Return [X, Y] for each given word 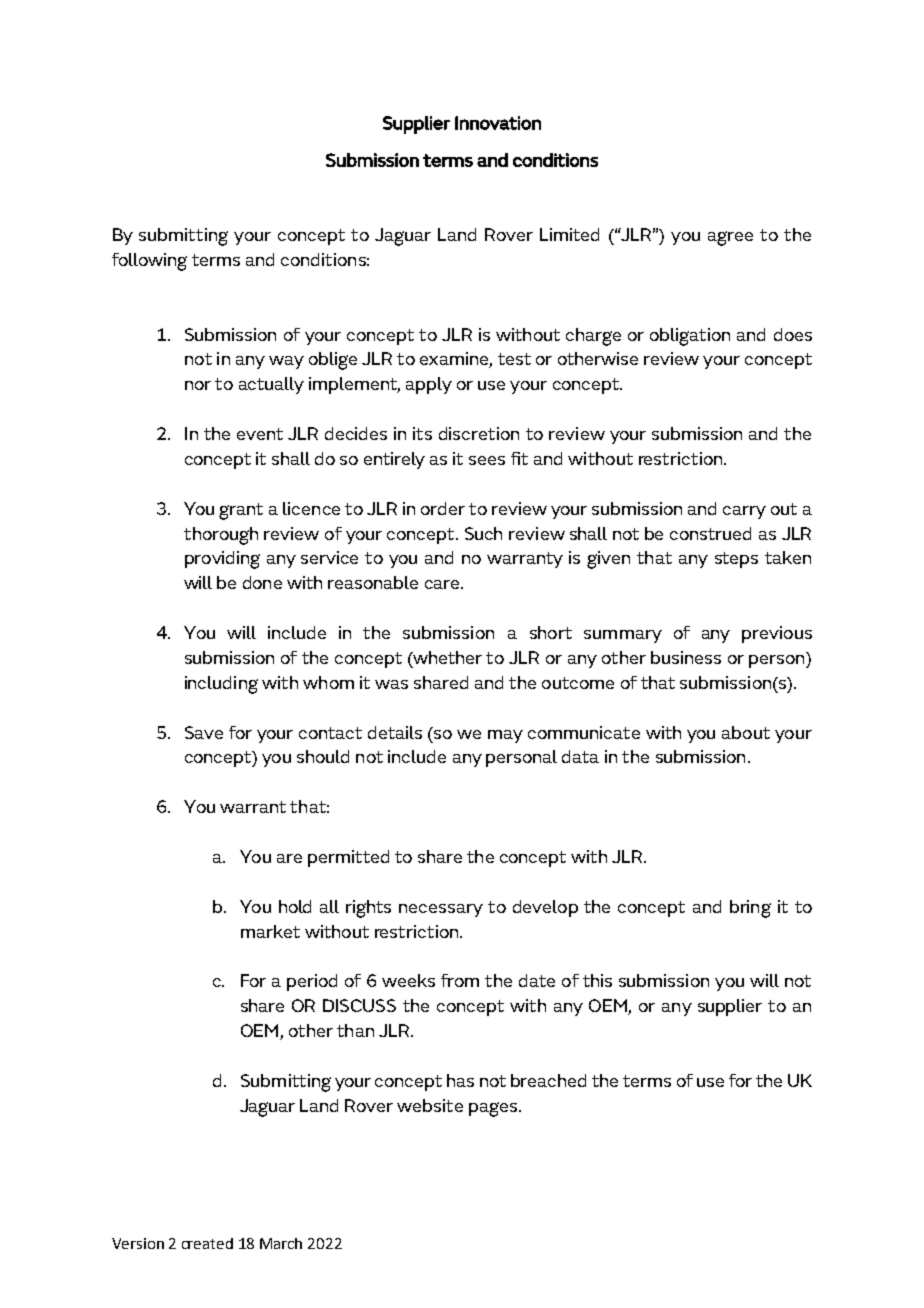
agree [730, 238]
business [686, 657]
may [505, 736]
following [149, 262]
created [207, 1243]
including [221, 685]
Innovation [498, 123]
